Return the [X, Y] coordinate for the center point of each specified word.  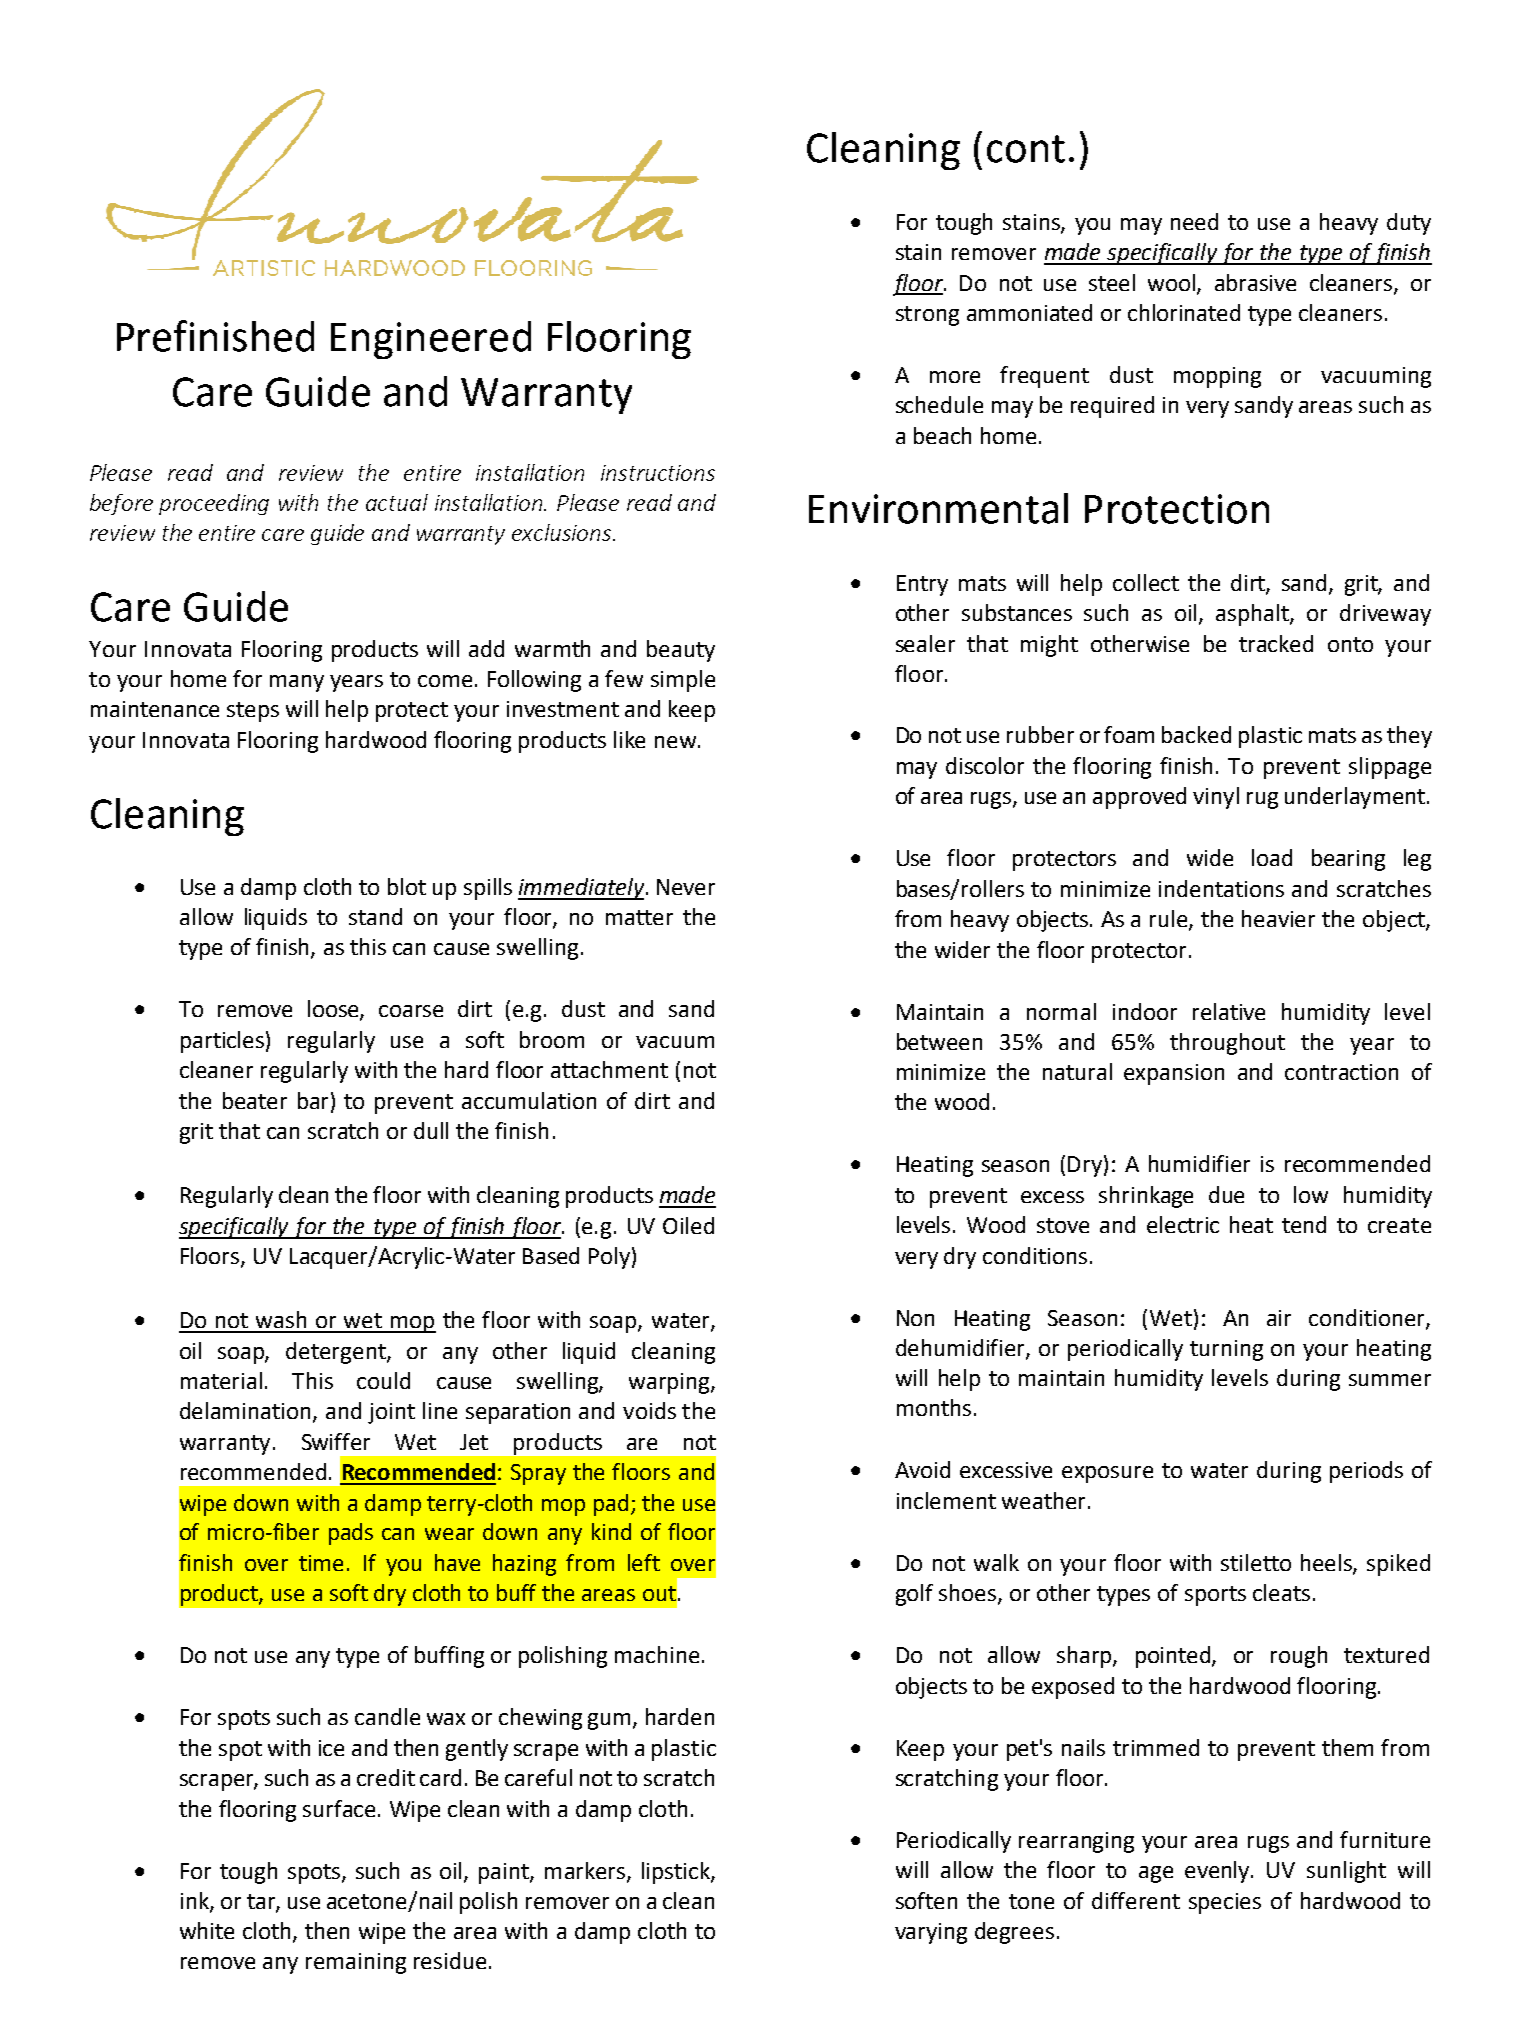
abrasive [1255, 282]
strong [927, 316]
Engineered [431, 340]
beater [255, 1100]
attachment [609, 1069]
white [207, 1930]
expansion [1174, 1074]
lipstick [677, 1873]
